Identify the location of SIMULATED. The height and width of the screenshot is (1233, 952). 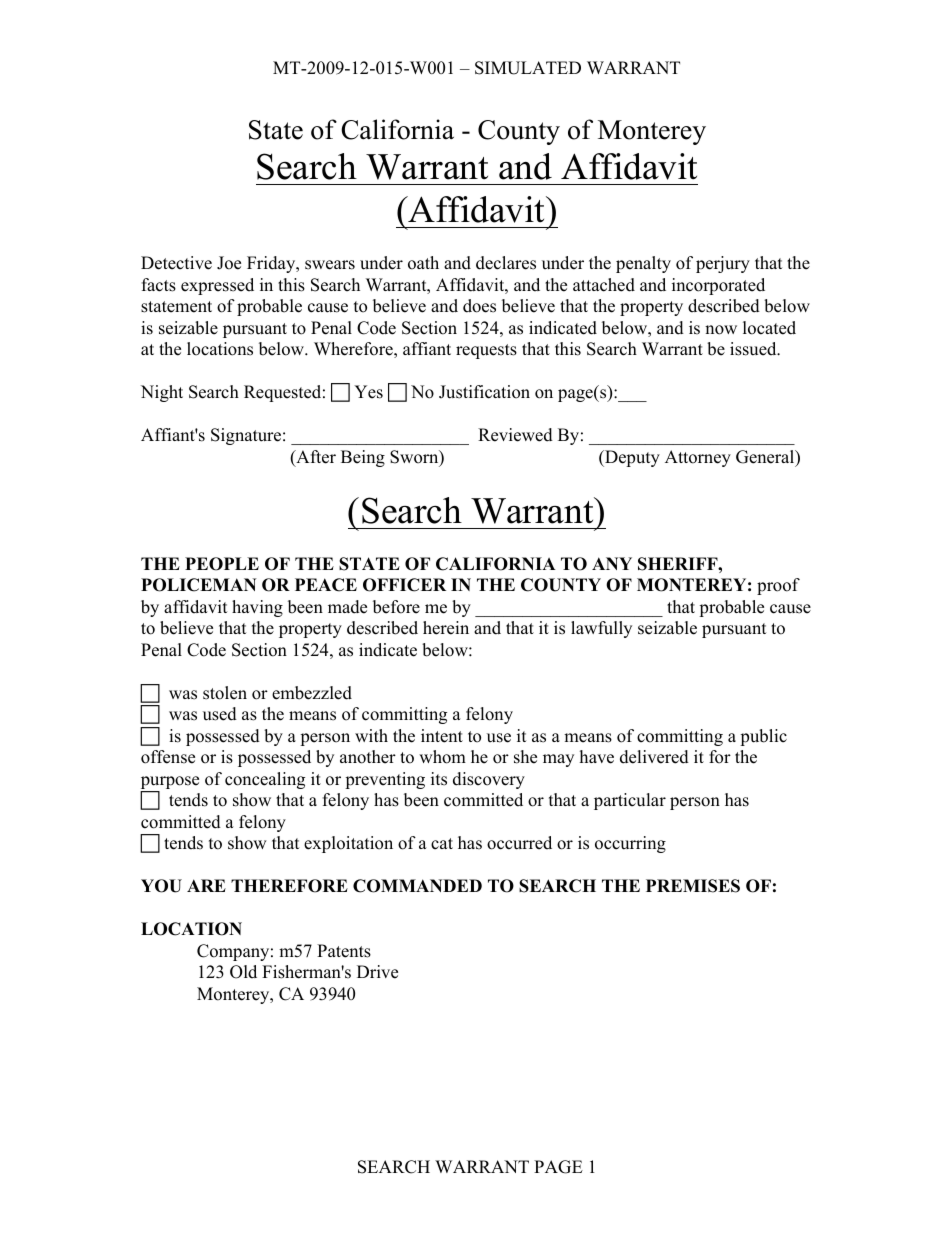
(528, 68).
